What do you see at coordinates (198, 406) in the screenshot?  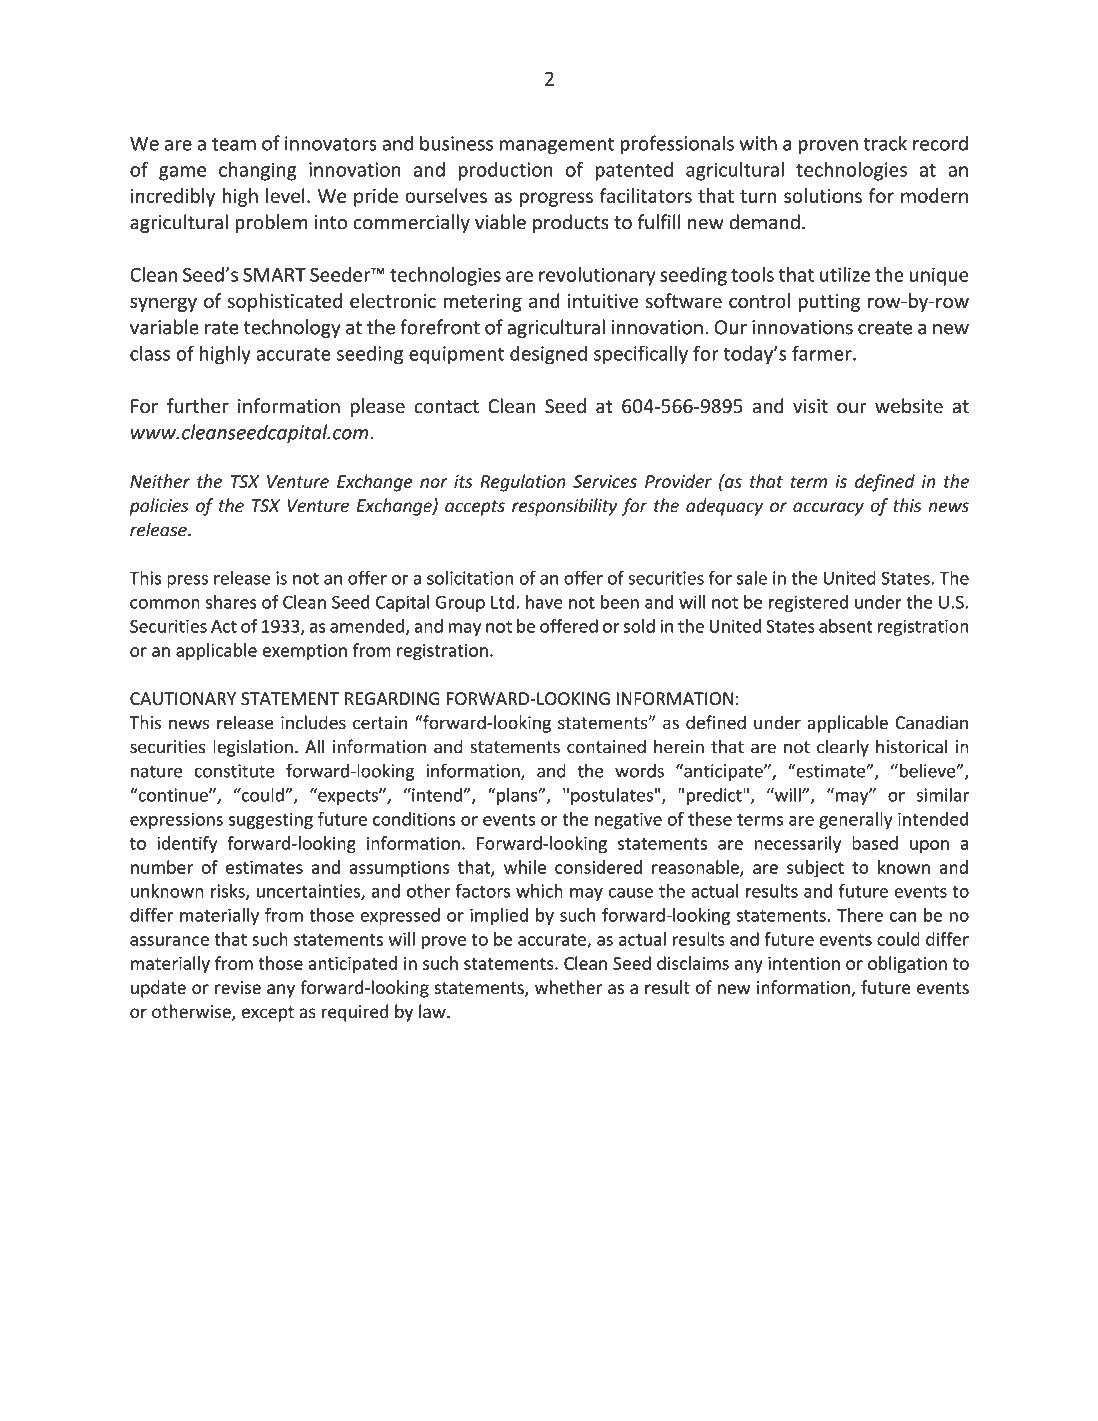 I see `further` at bounding box center [198, 406].
